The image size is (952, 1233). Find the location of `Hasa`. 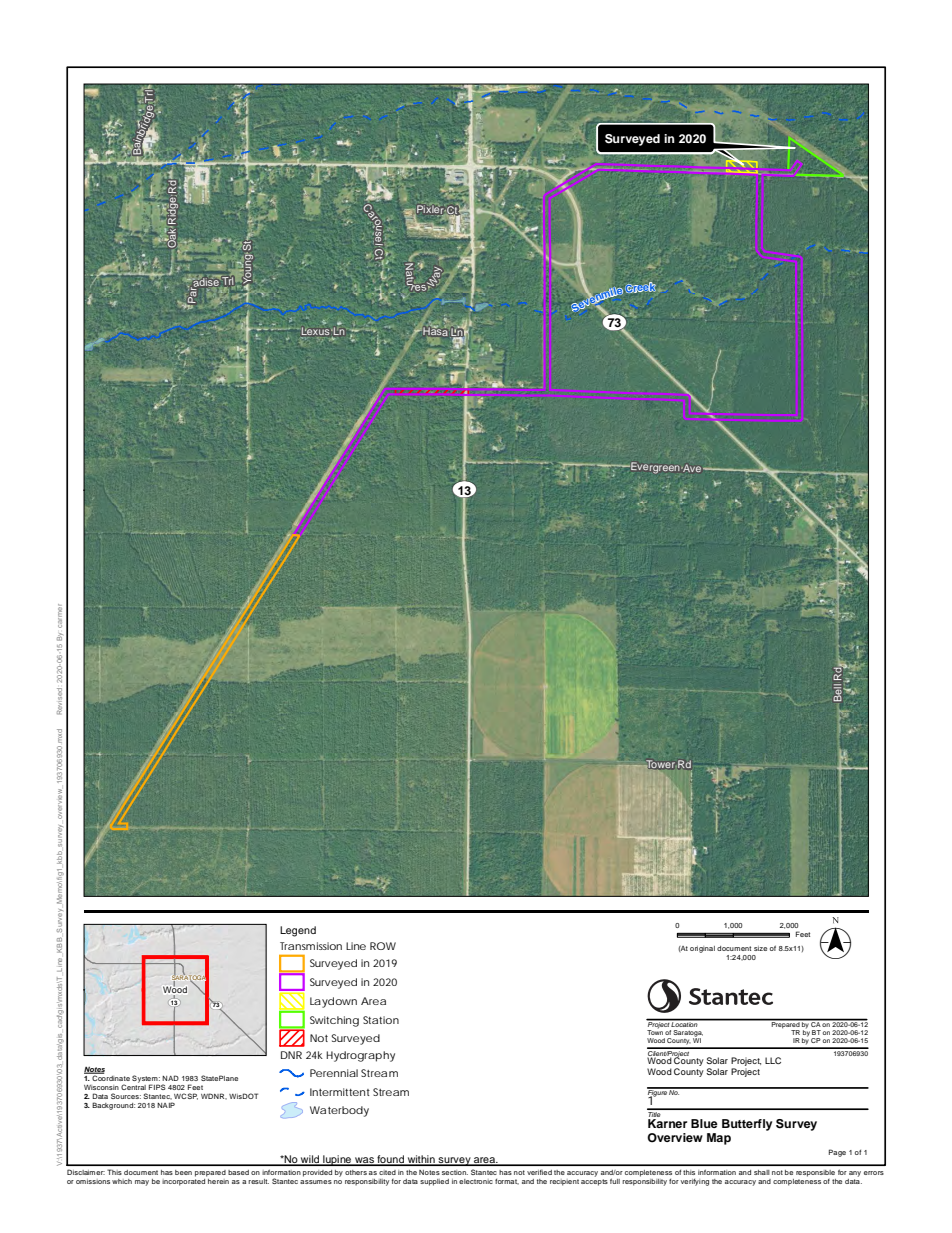

Hasa is located at coordinates (435, 331).
